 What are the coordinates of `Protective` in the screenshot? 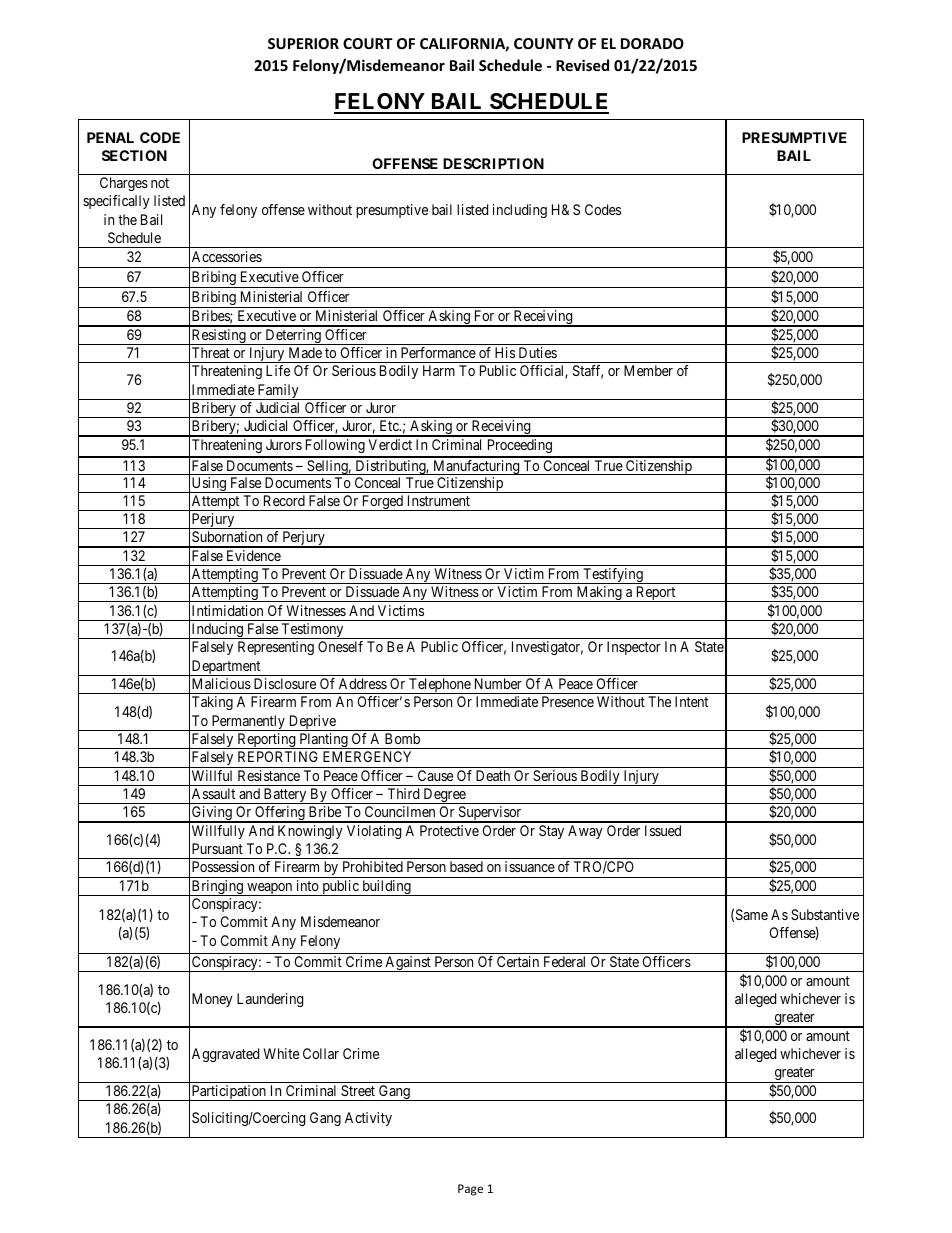 It's located at (449, 830).
